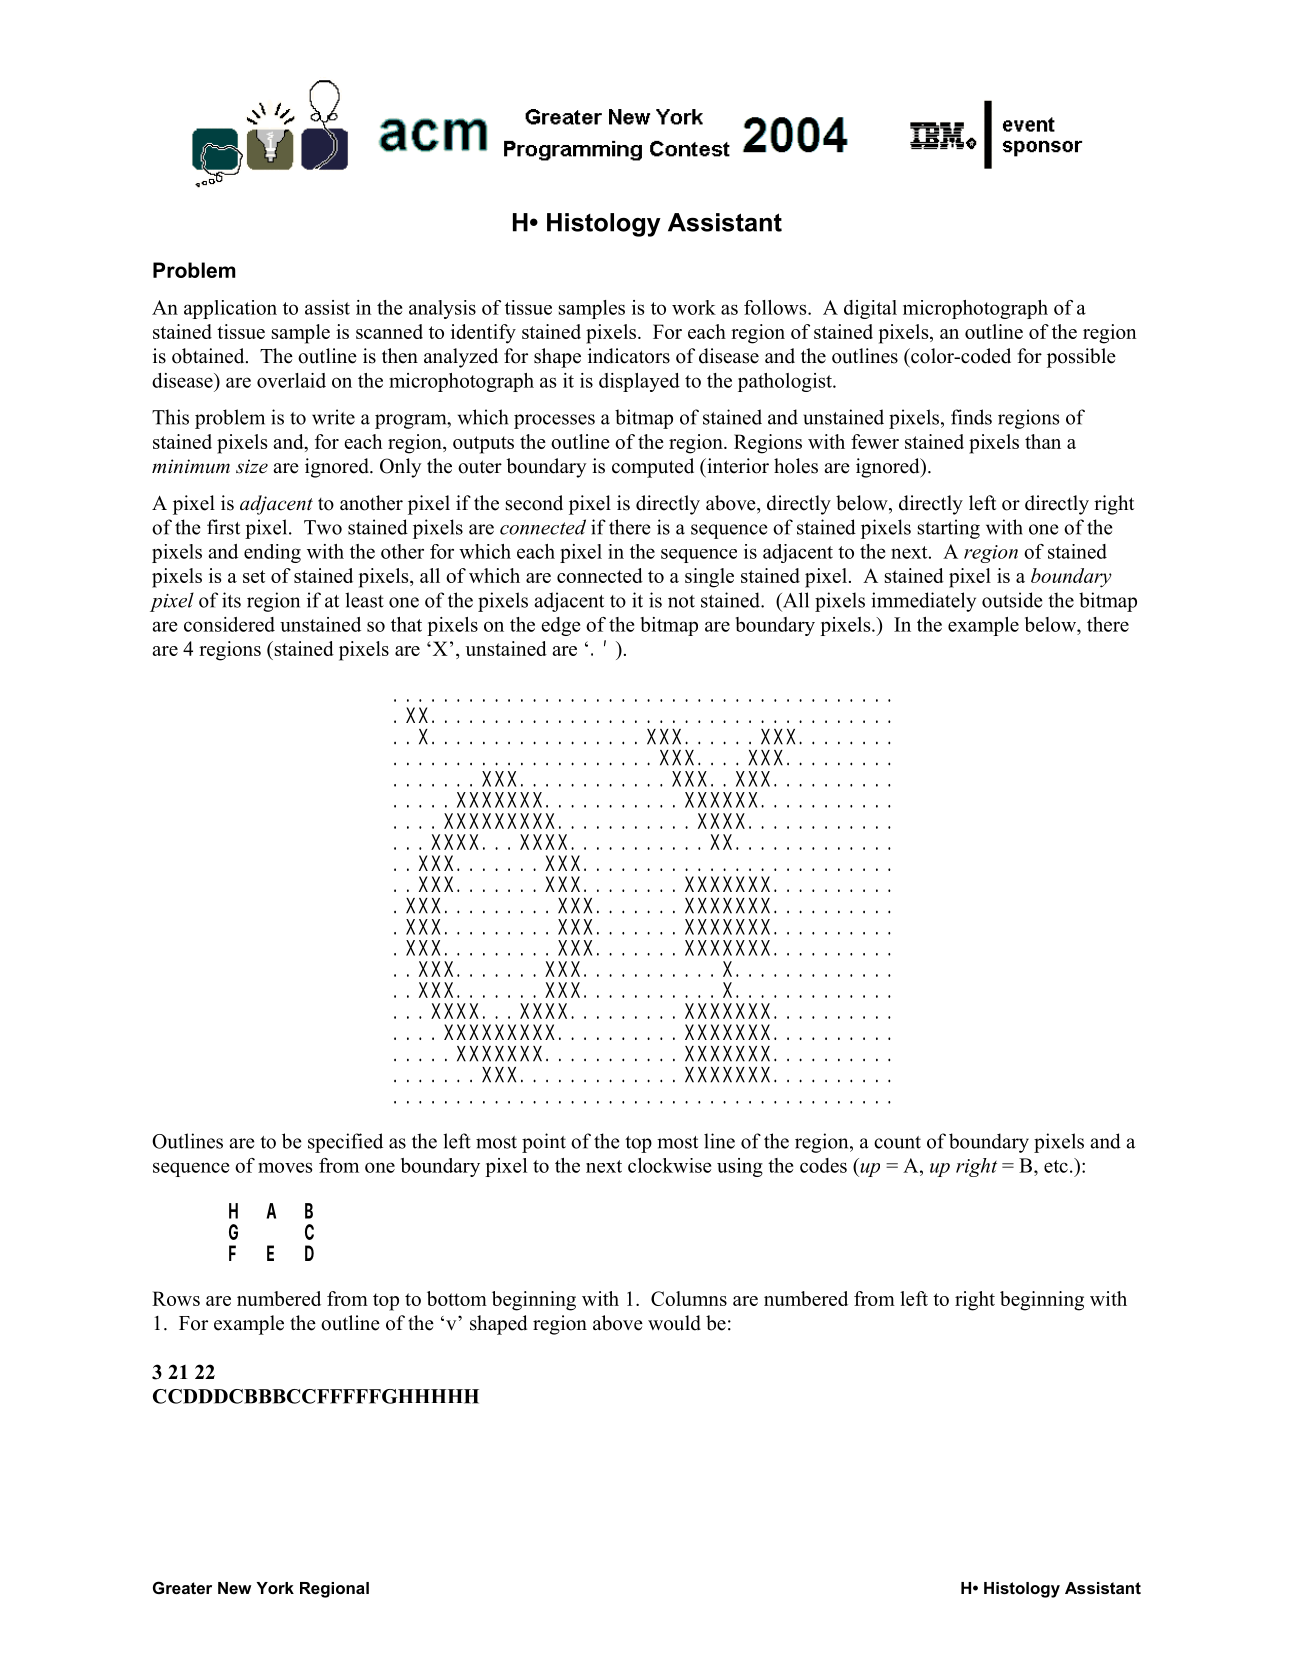 Image resolution: width=1293 pixels, height=1674 pixels. Describe the element at coordinates (291, 380) in the screenshot. I see `overlaid` at that location.
